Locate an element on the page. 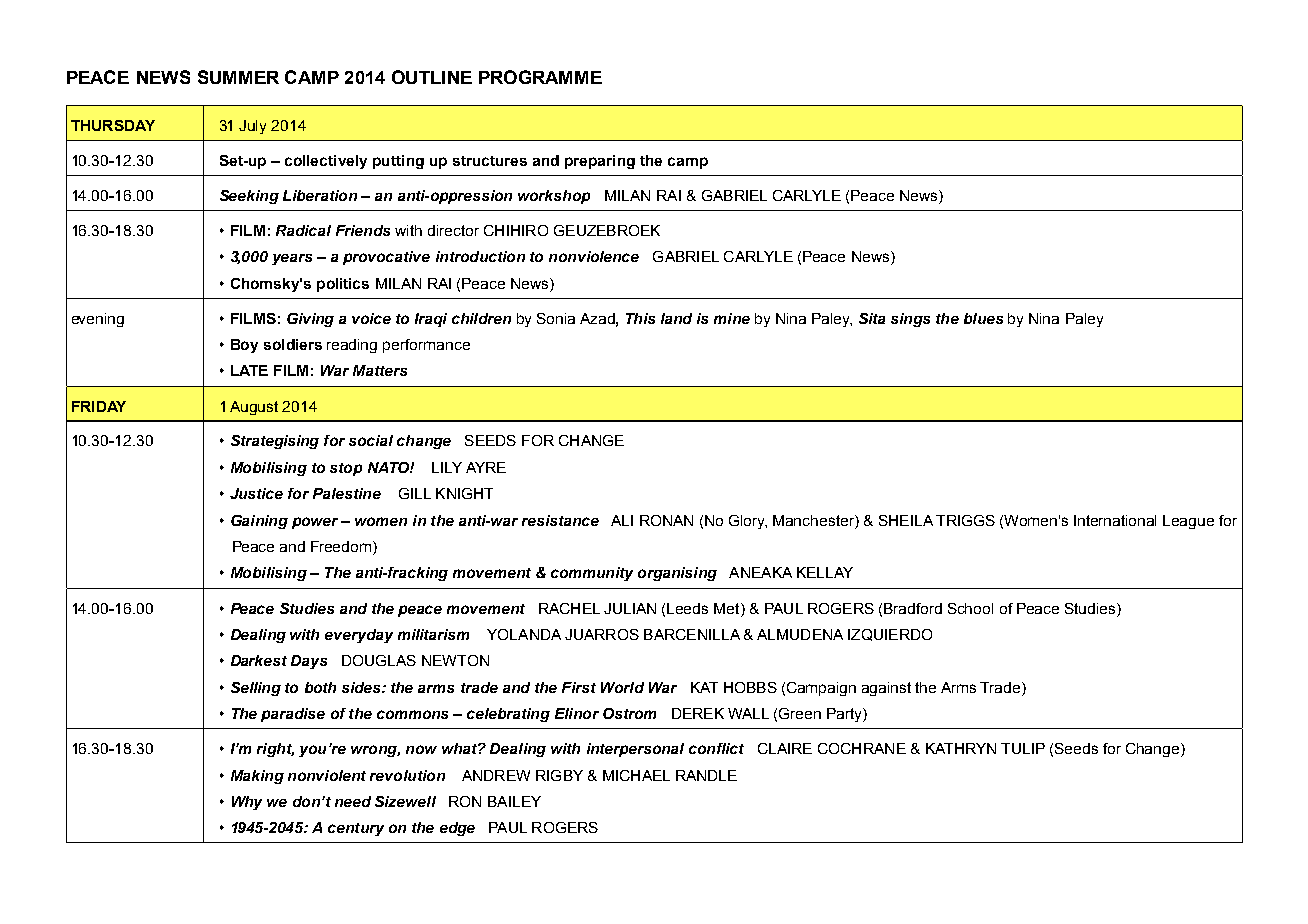  preparing is located at coordinates (600, 162).
